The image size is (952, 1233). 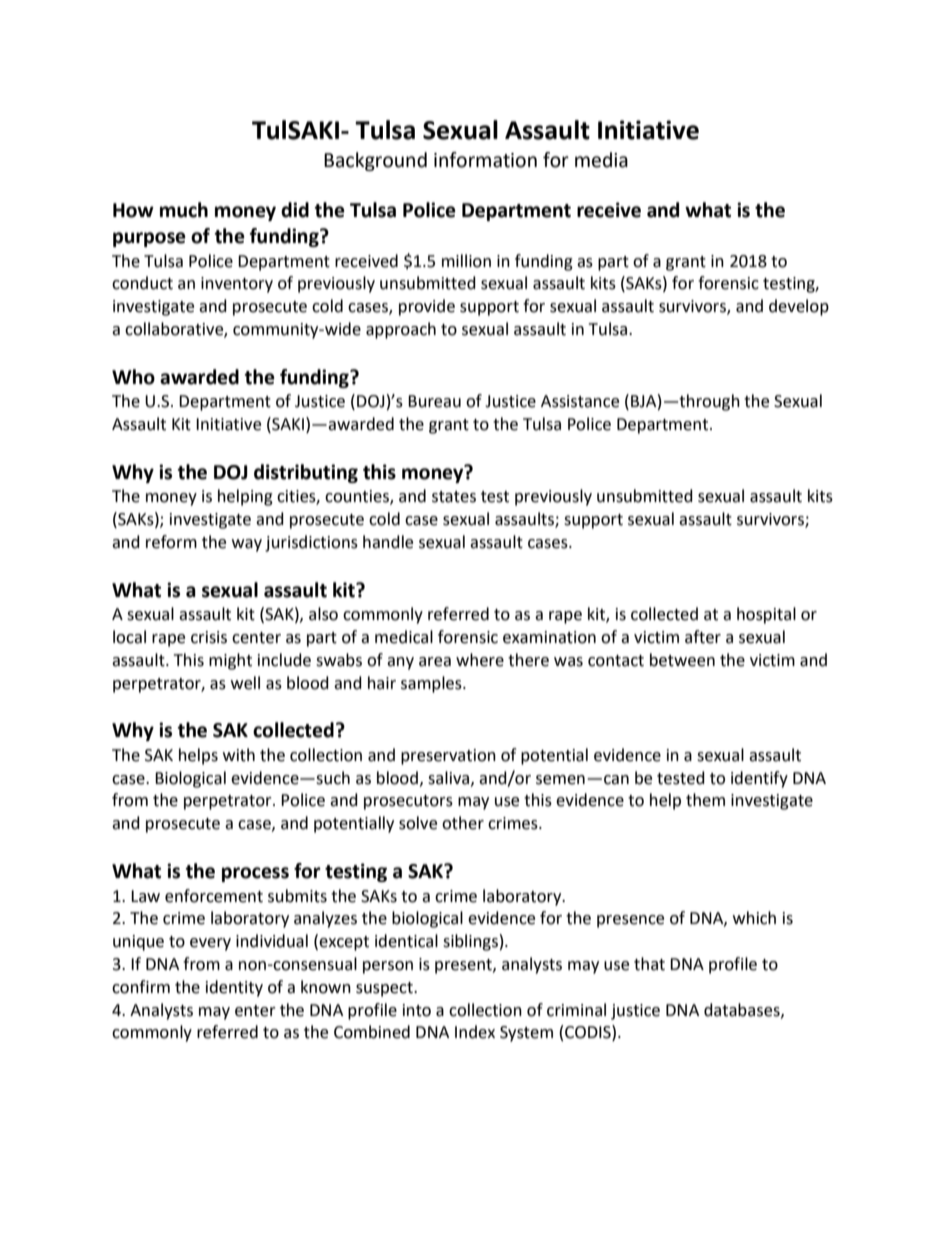 I want to click on distributing, so click(x=306, y=473).
